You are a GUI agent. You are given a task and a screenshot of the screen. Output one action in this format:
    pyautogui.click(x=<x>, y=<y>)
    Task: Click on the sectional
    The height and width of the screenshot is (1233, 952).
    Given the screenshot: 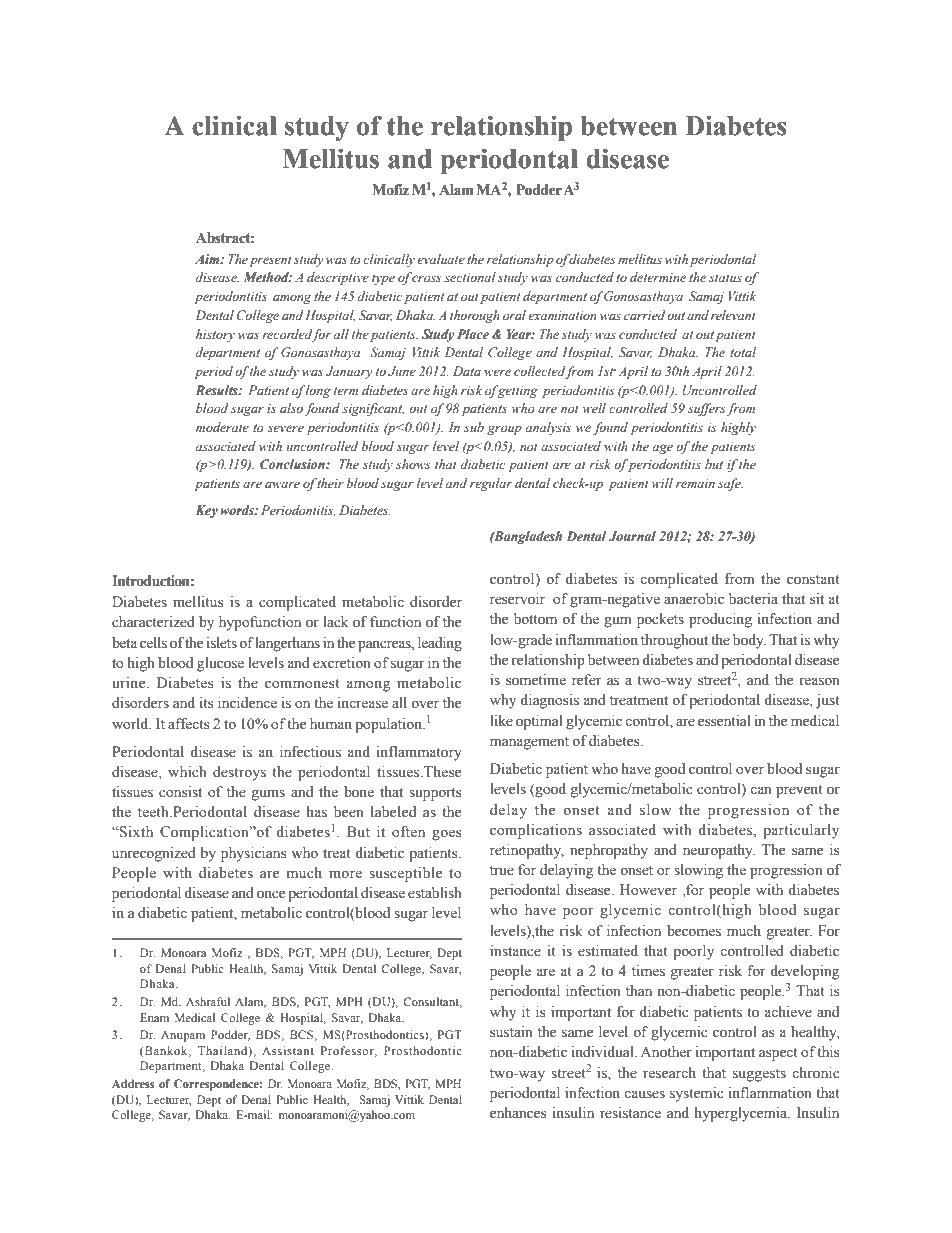 What is the action you would take?
    pyautogui.click(x=470, y=277)
